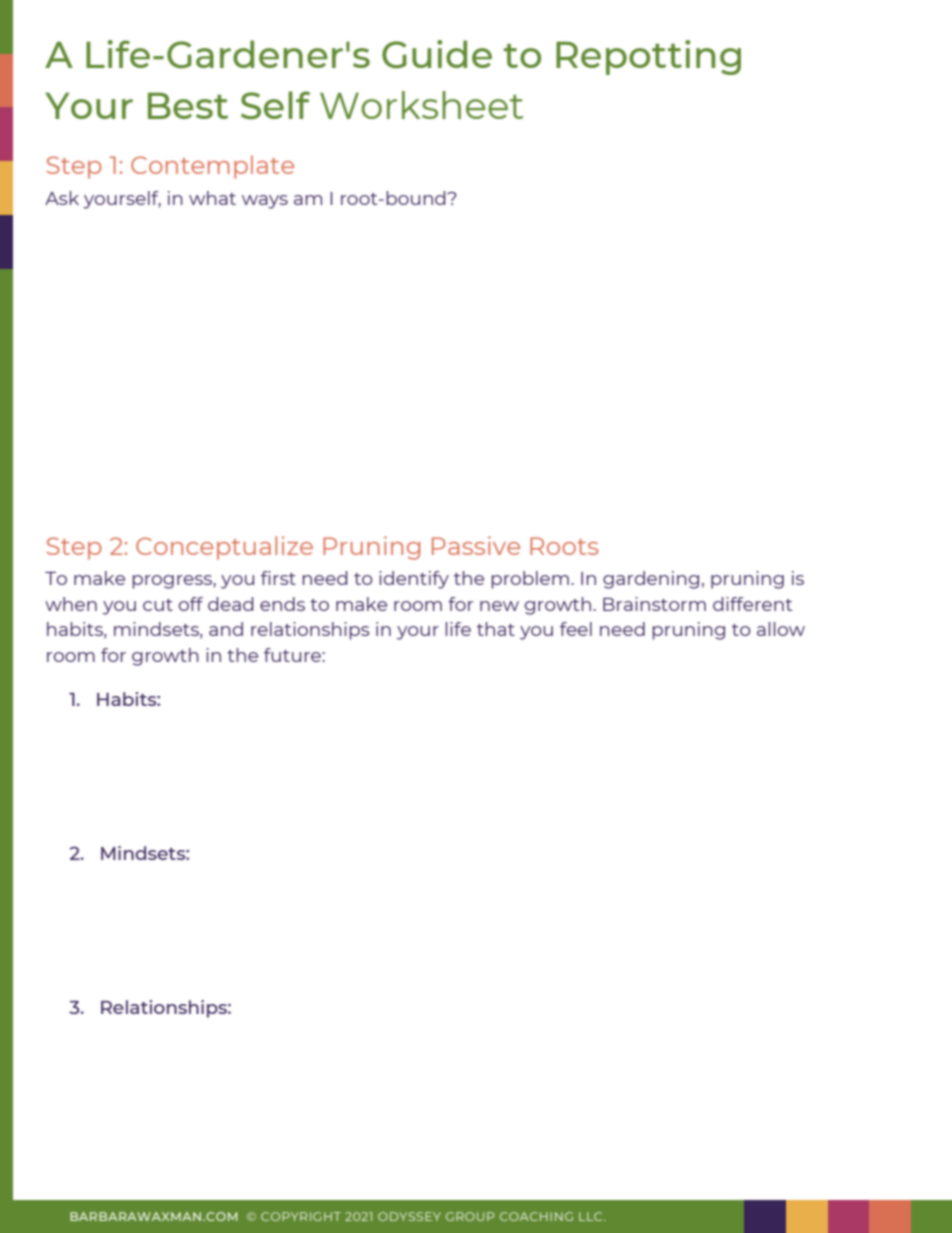  What do you see at coordinates (301, 1216) in the screenshot?
I see `COPYRIGHT` at bounding box center [301, 1216].
